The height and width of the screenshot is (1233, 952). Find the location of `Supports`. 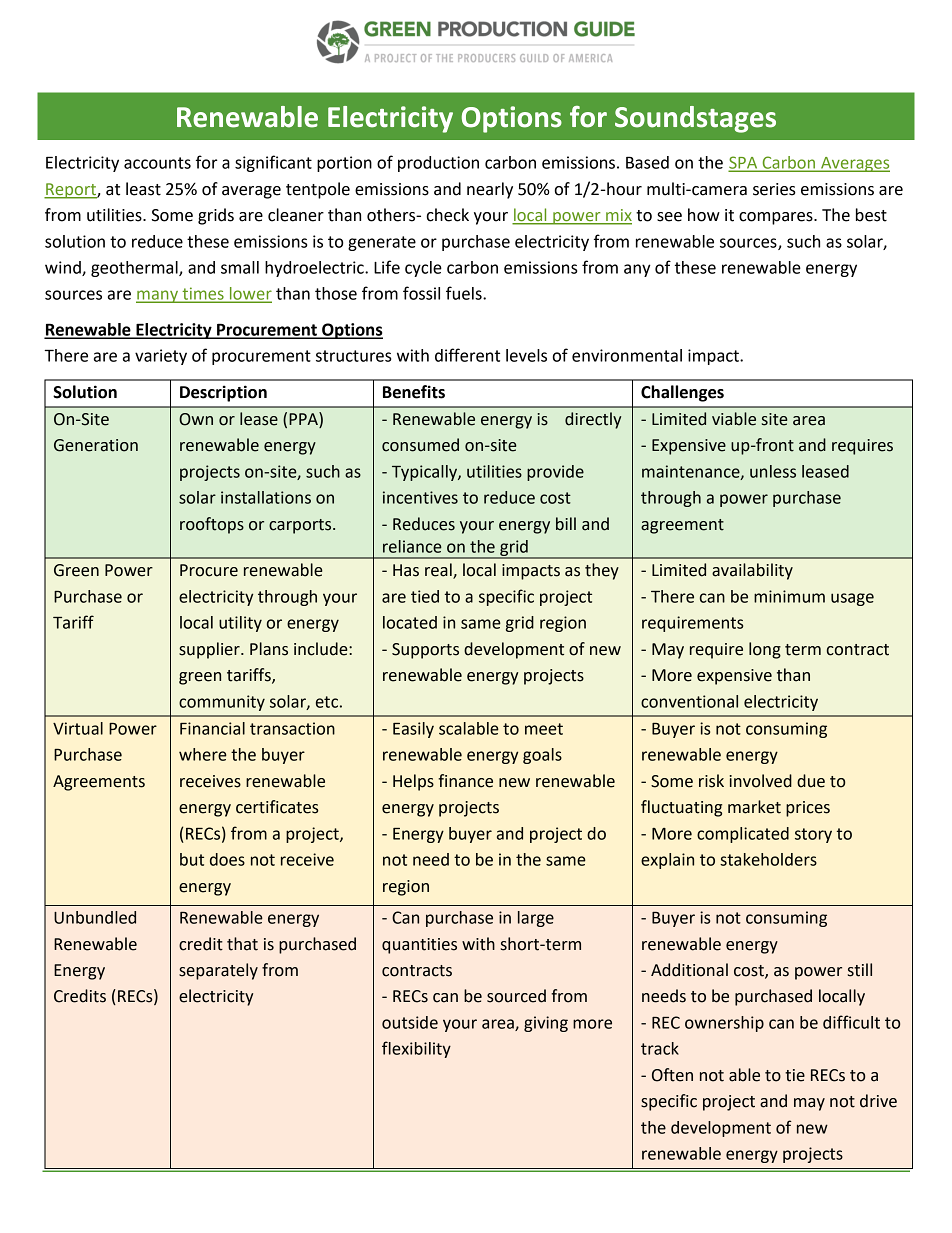

Supports is located at coordinates (425, 651).
